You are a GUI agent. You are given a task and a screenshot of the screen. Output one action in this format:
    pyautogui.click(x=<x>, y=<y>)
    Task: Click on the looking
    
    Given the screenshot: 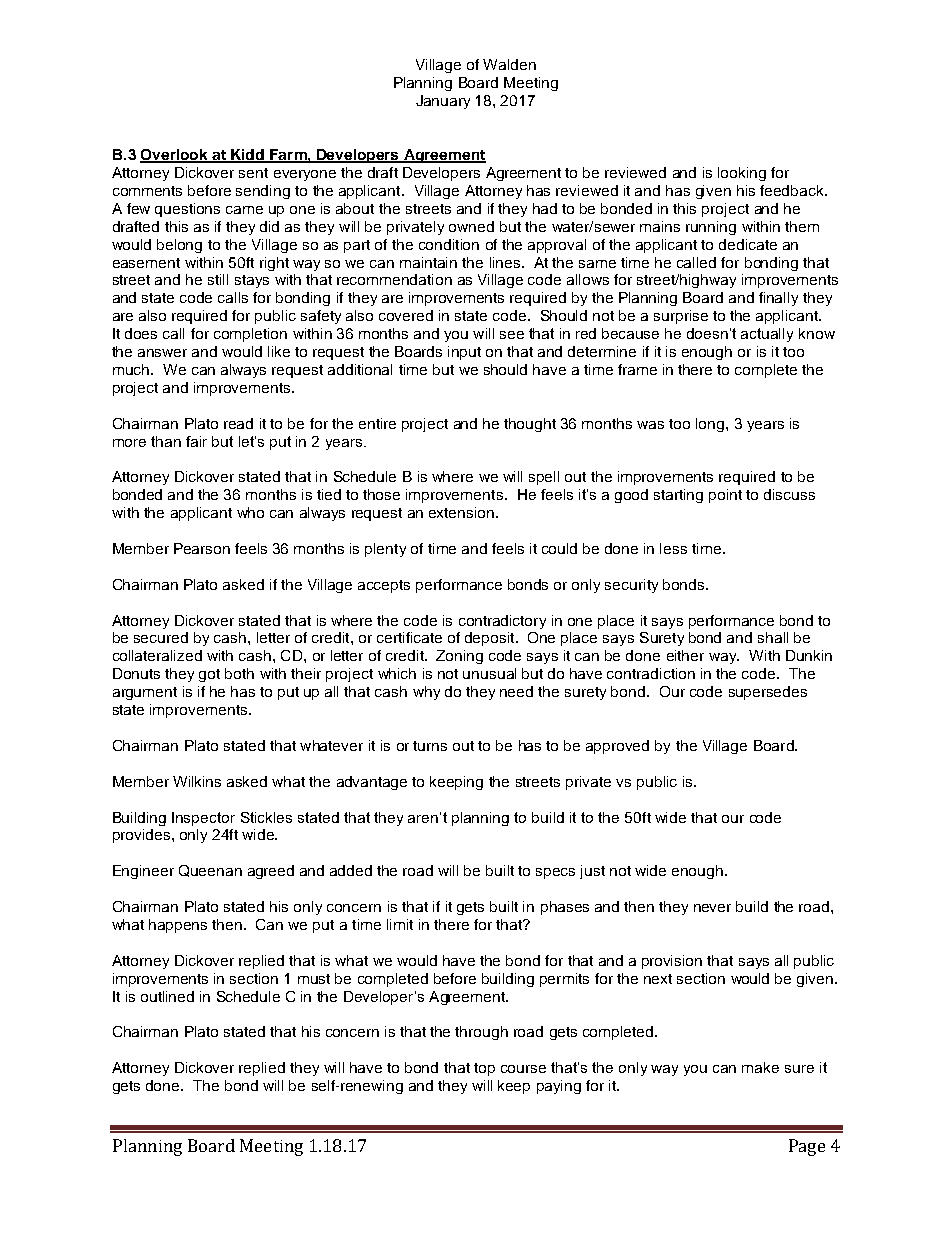 What is the action you would take?
    pyautogui.click(x=742, y=174)
